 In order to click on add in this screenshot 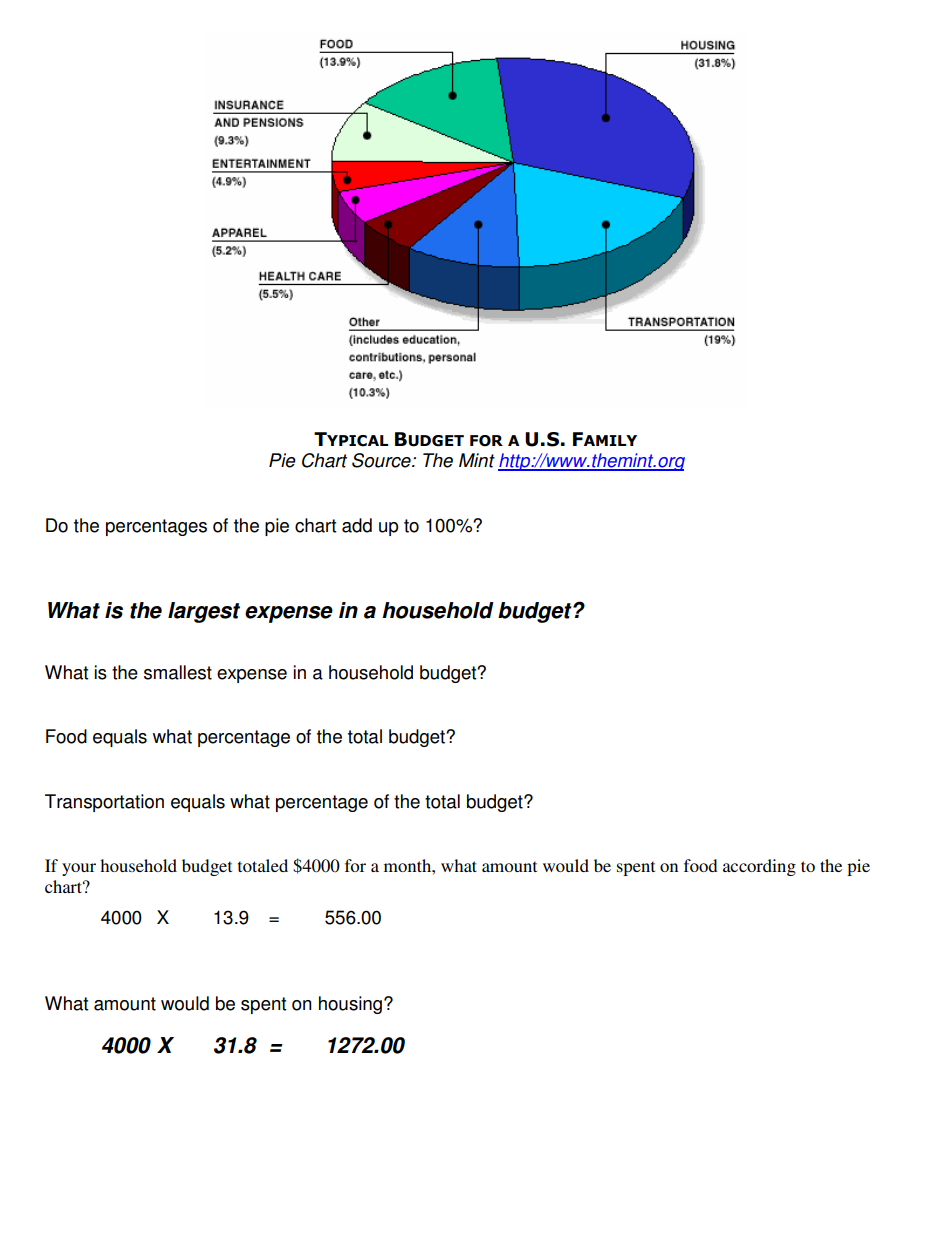, I will do `click(357, 525)`.
